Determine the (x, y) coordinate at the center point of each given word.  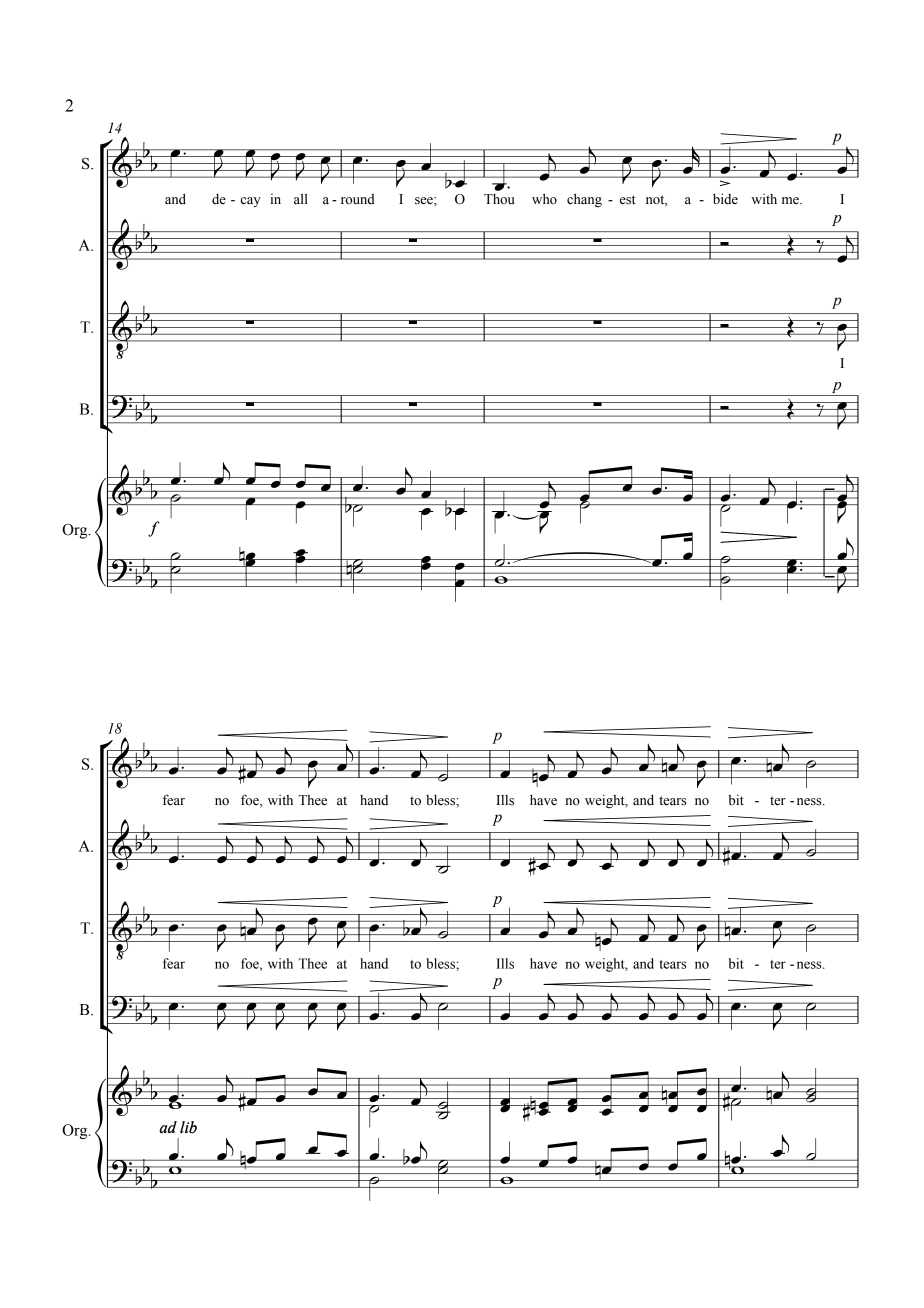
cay (251, 202)
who (544, 199)
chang (584, 200)
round (358, 199)
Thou (499, 199)
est (628, 200)
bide (725, 199)
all (301, 199)
